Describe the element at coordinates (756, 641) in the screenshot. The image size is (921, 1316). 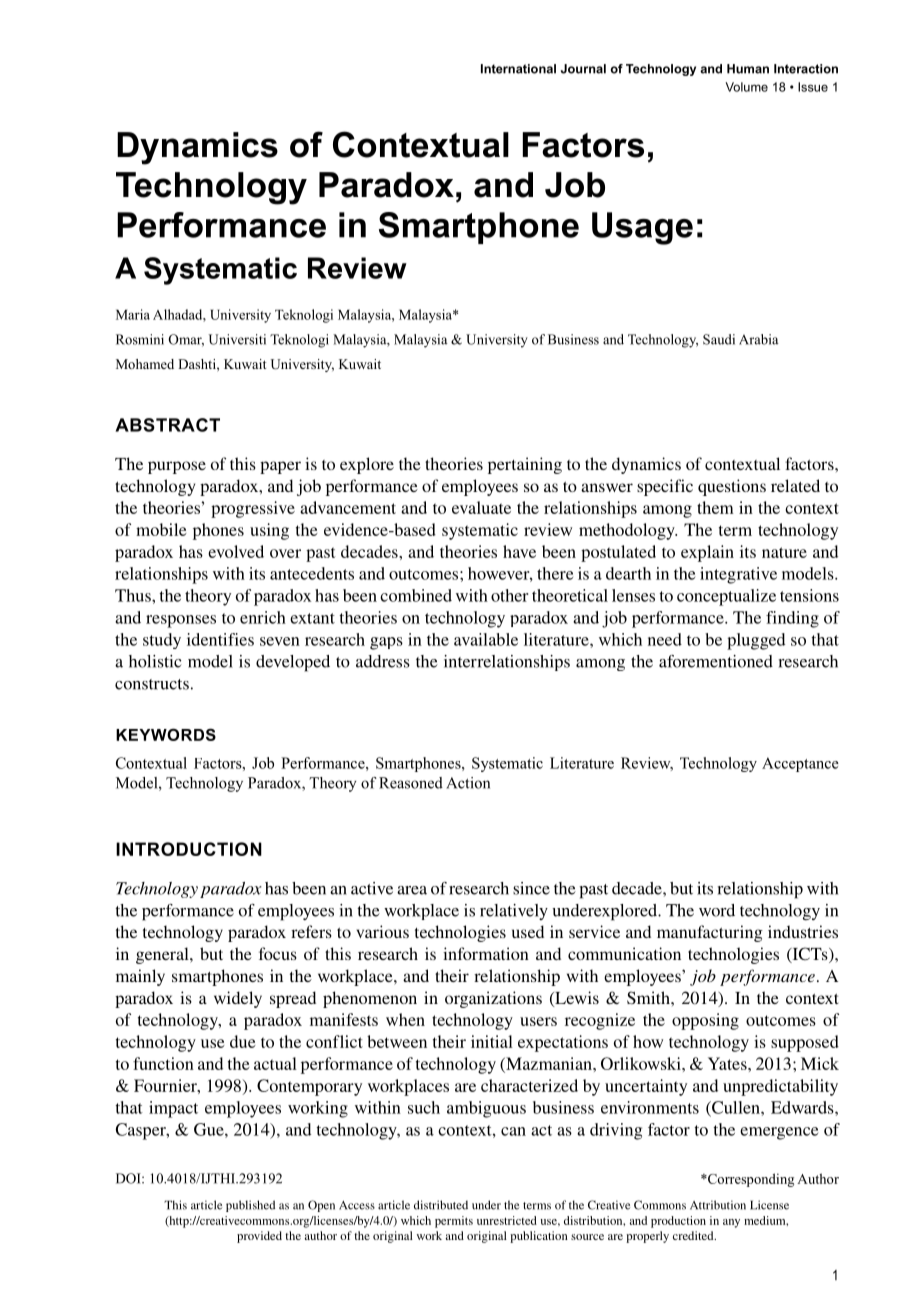
I see `plugged` at that location.
